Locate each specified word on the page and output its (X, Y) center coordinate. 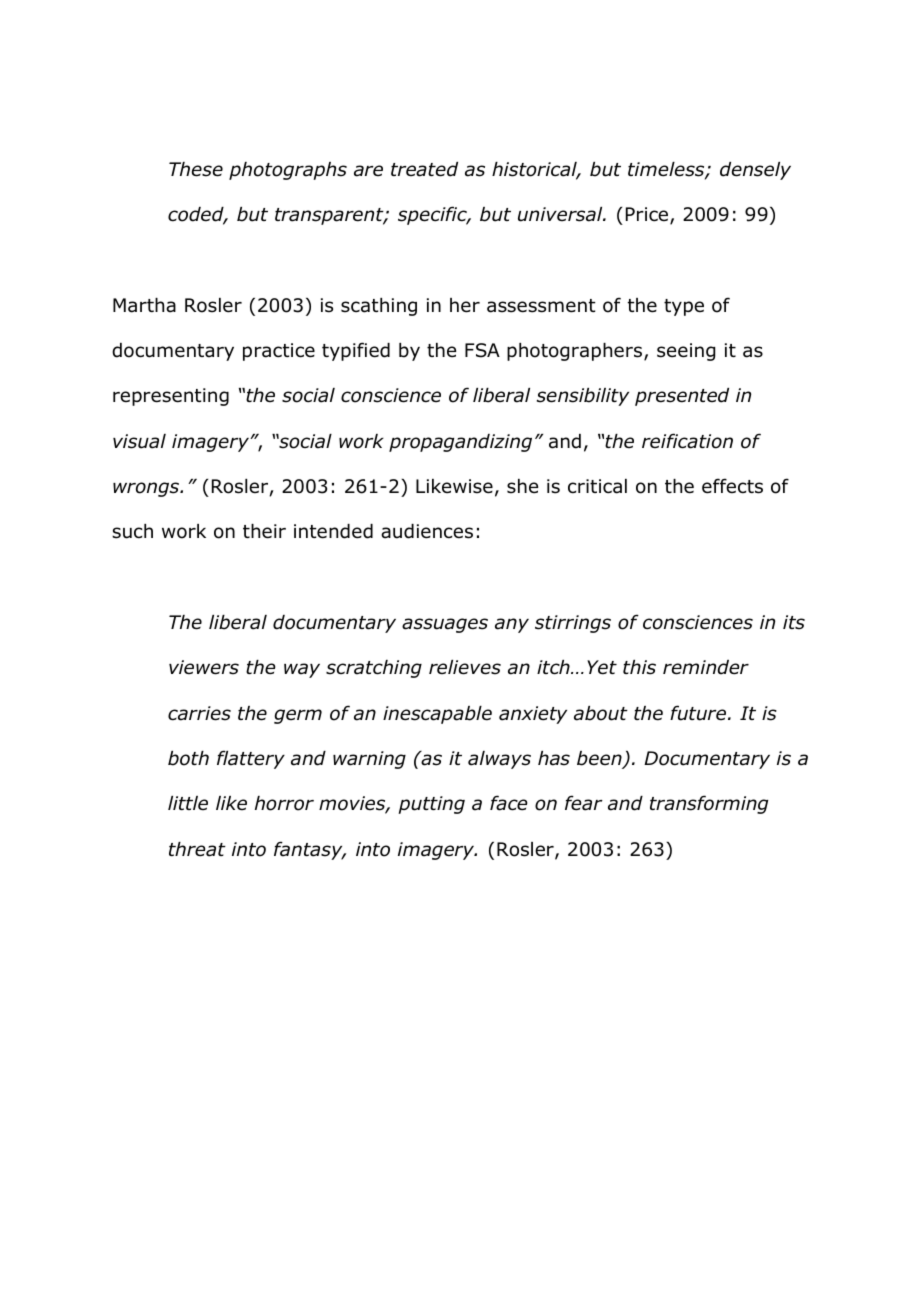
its (794, 622)
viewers (204, 667)
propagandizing (460, 443)
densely (755, 171)
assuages (445, 625)
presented (682, 397)
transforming (709, 804)
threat (197, 849)
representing (171, 397)
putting (431, 805)
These (196, 169)
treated (424, 169)
